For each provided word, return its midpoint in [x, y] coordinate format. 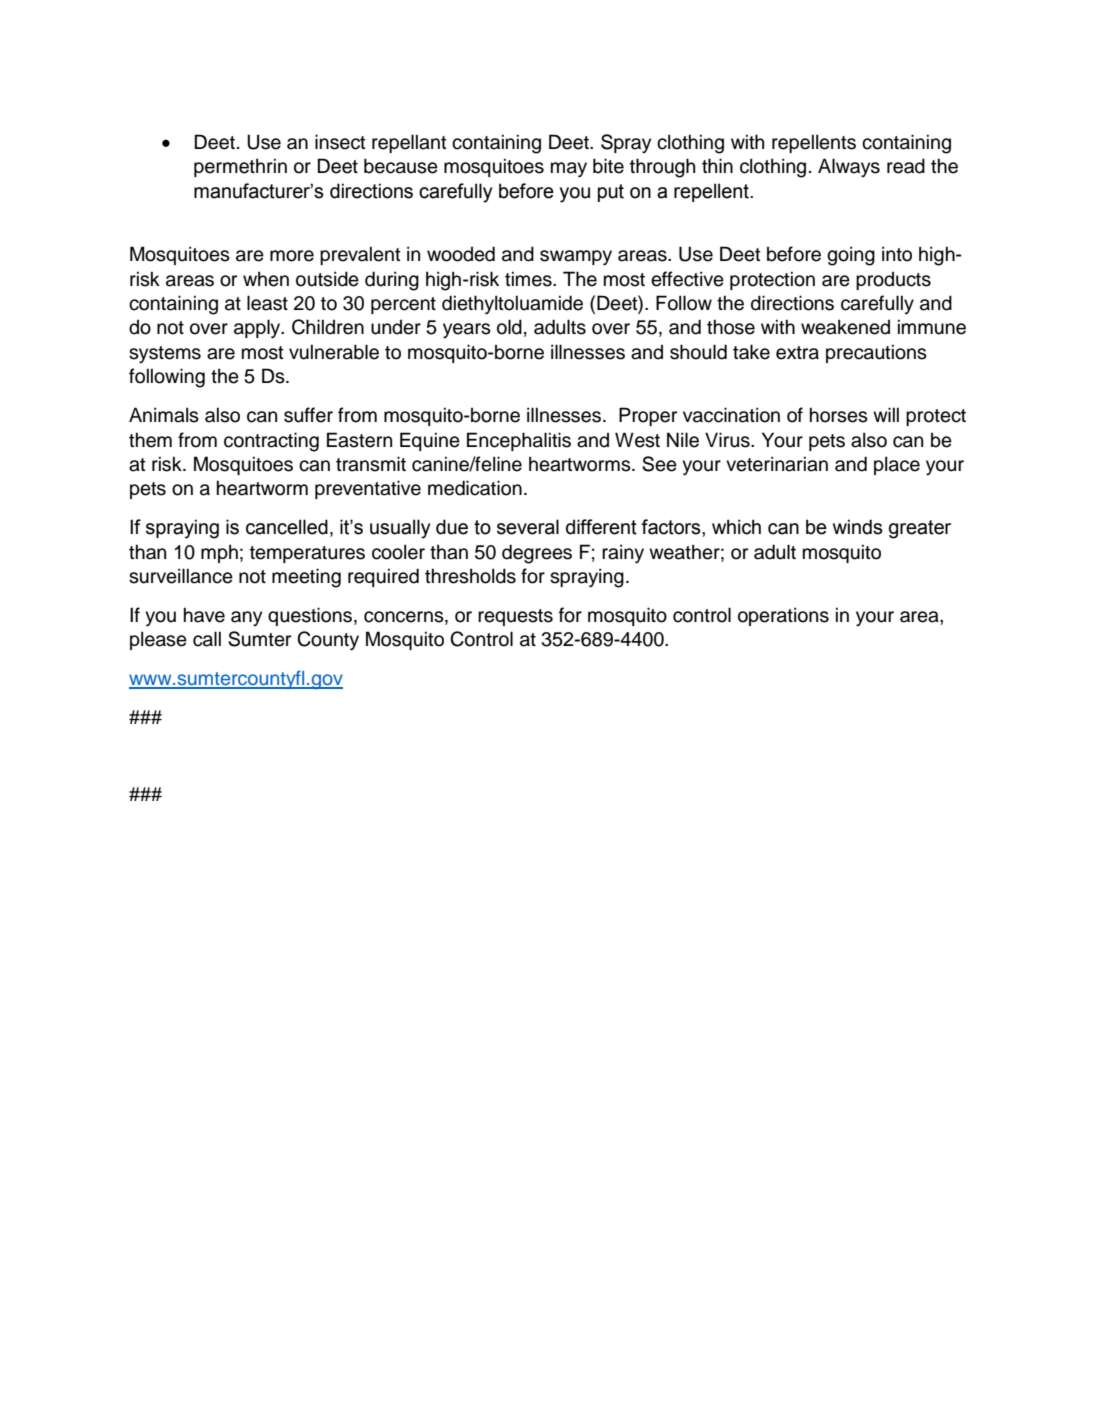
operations [783, 616]
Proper [648, 416]
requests [515, 617]
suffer [308, 415]
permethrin [240, 167]
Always [849, 168]
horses [839, 415]
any [246, 619]
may [569, 170]
